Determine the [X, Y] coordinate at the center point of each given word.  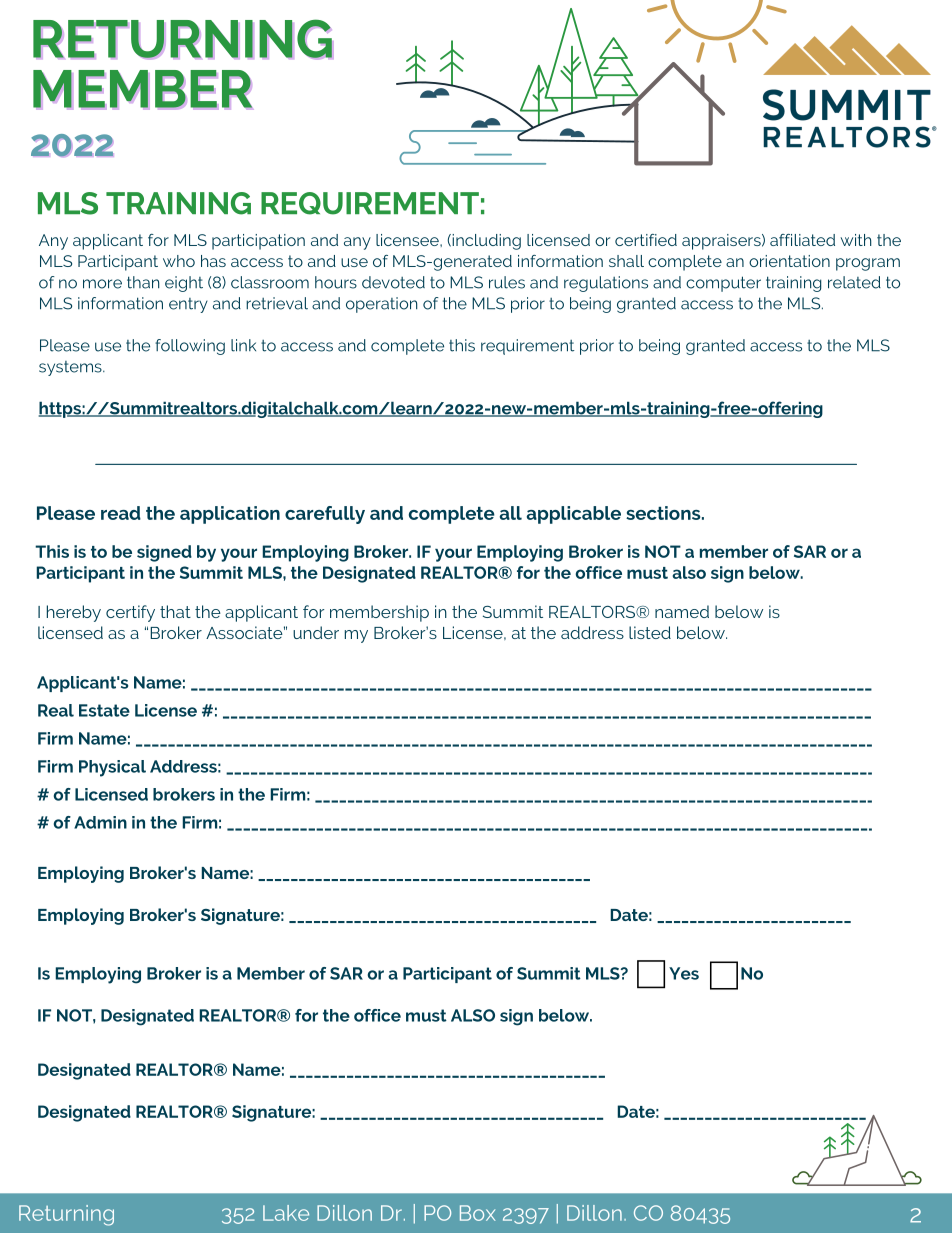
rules [507, 282]
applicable [573, 515]
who [179, 261]
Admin [100, 822]
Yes [684, 973]
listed [650, 632]
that [175, 611]
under [316, 632]
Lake [286, 1213]
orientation [789, 261]
